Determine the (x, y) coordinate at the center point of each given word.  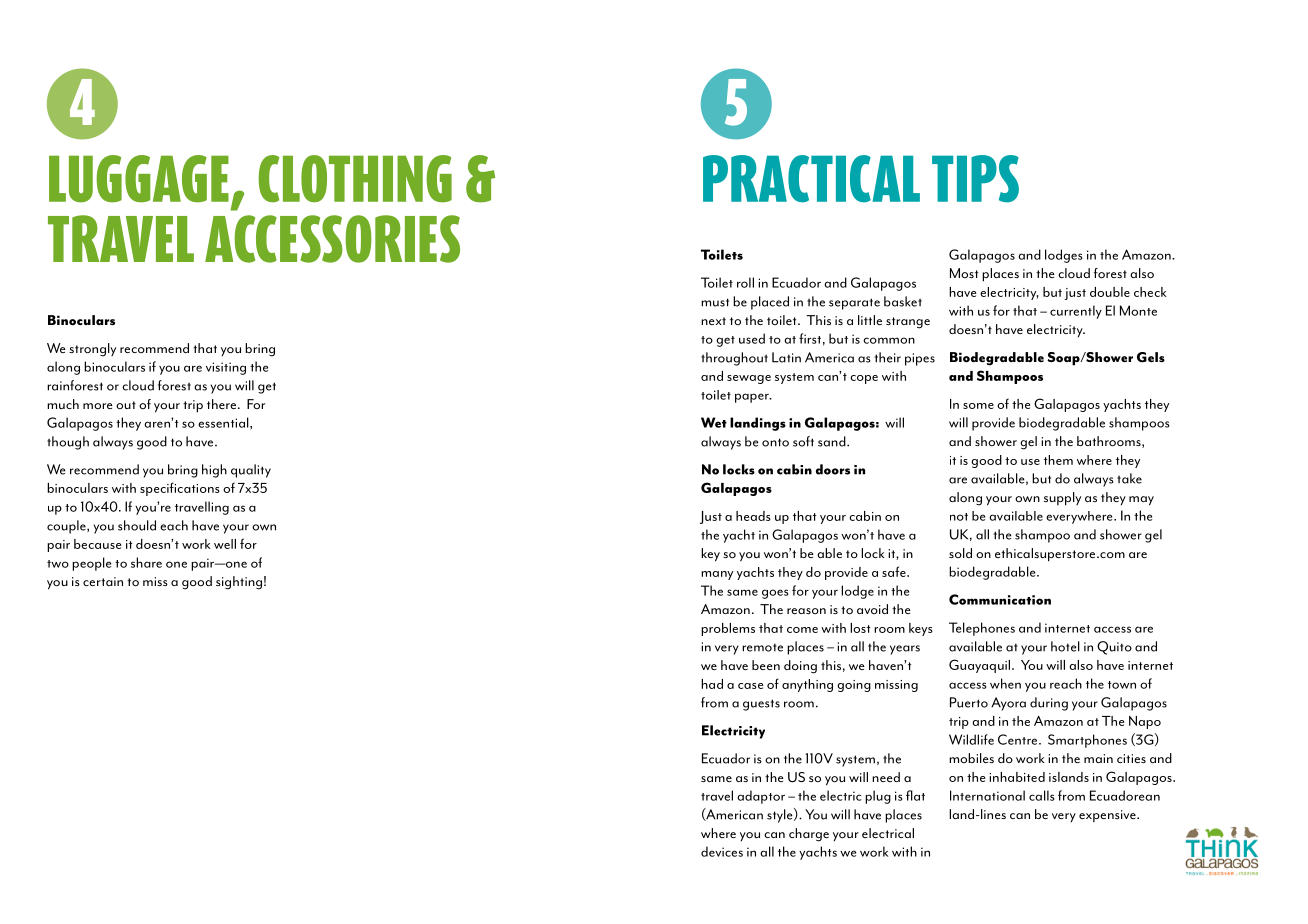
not (959, 517)
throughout (734, 359)
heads (753, 516)
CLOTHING (355, 179)
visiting (226, 368)
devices (722, 851)
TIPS (975, 179)
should (137, 525)
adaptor (761, 797)
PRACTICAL (811, 179)
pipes (920, 359)
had (712, 684)
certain (103, 581)
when (1005, 683)
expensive (1108, 816)
